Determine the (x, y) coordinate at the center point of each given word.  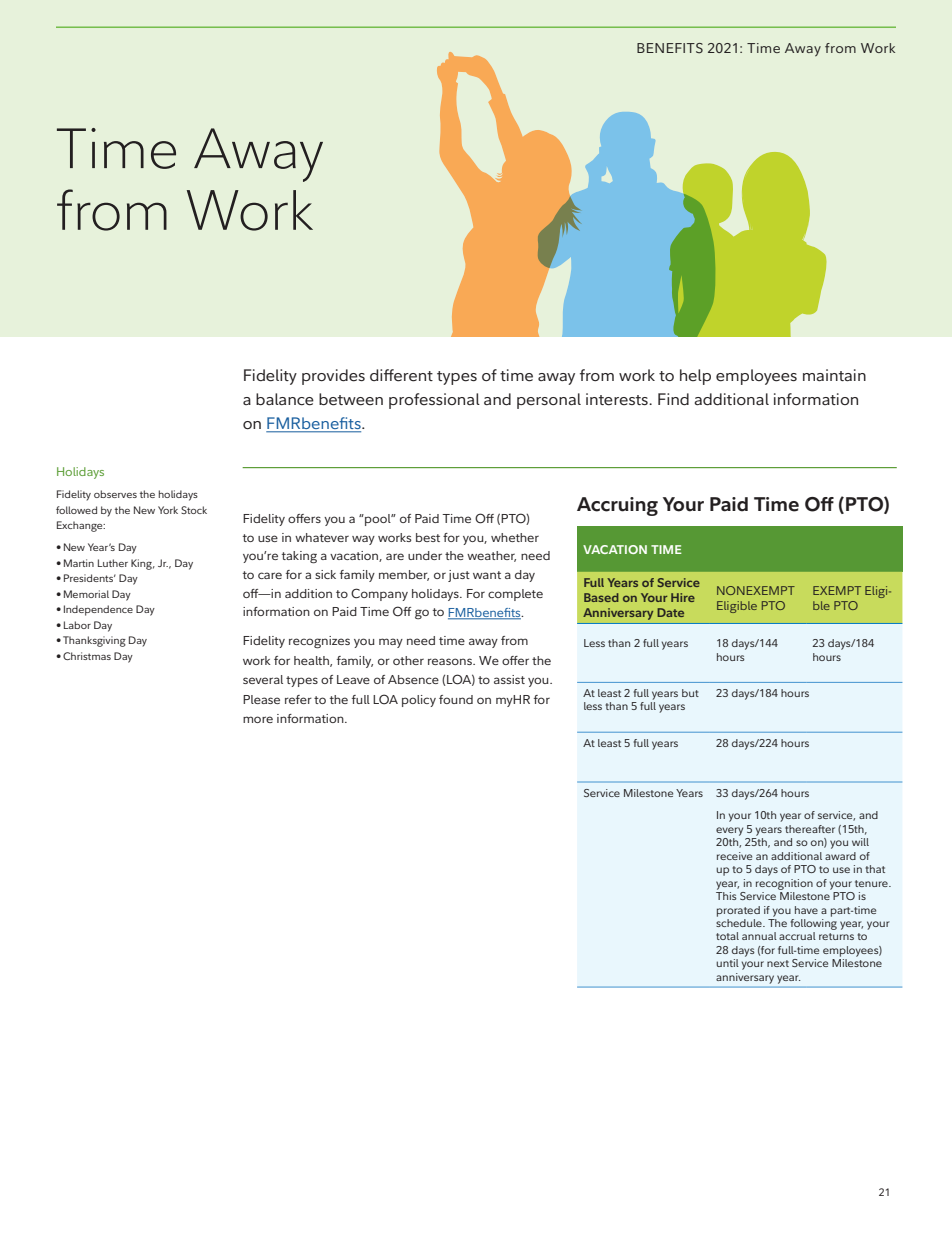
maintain (834, 375)
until (727, 963)
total (727, 936)
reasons (451, 661)
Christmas (87, 656)
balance (285, 399)
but (690, 693)
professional (434, 401)
